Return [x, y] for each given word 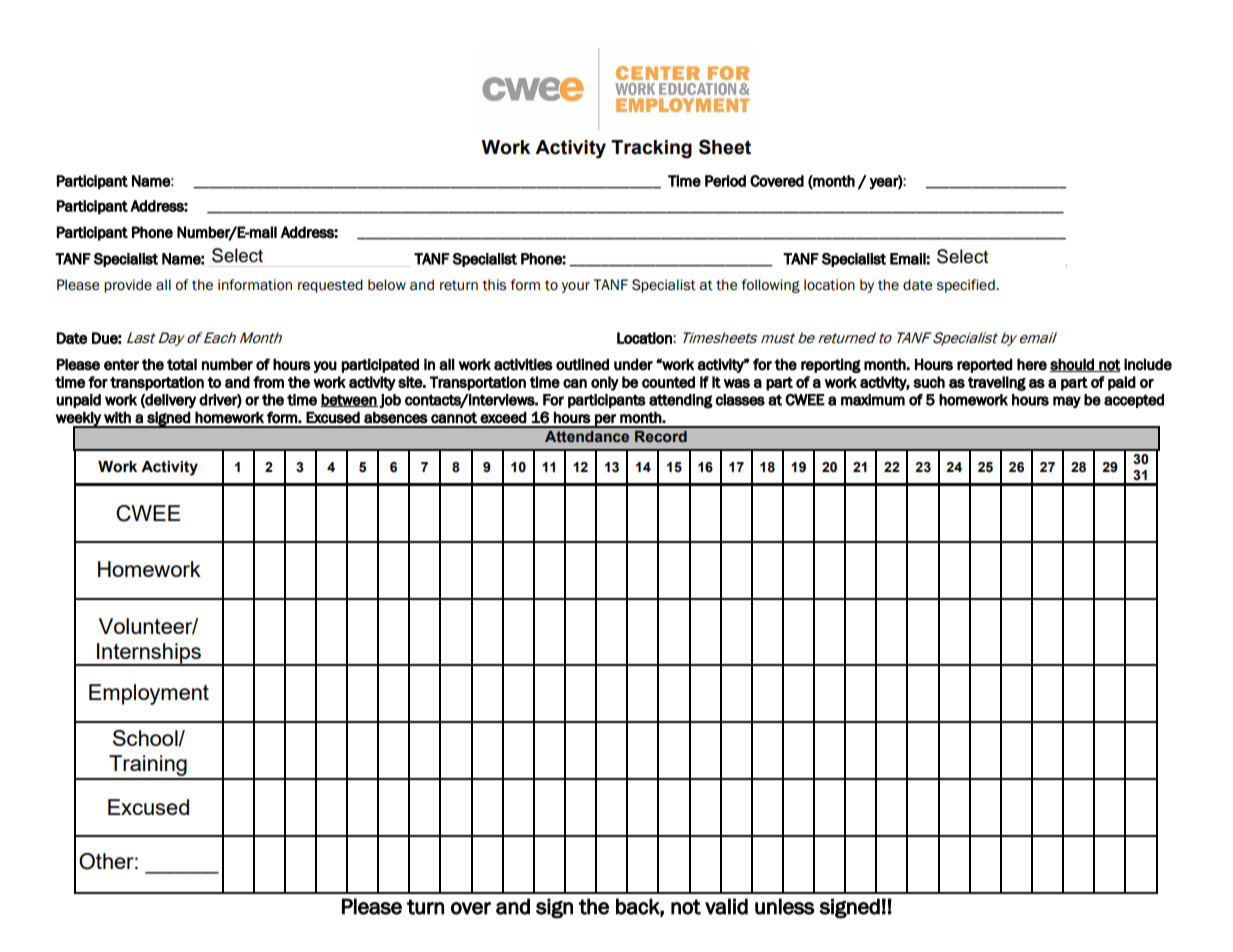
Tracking [651, 149]
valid [726, 906]
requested [330, 286]
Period [725, 181]
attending [681, 401]
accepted [1134, 401]
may [1067, 402]
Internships [149, 654]
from [268, 382]
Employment [149, 694]
